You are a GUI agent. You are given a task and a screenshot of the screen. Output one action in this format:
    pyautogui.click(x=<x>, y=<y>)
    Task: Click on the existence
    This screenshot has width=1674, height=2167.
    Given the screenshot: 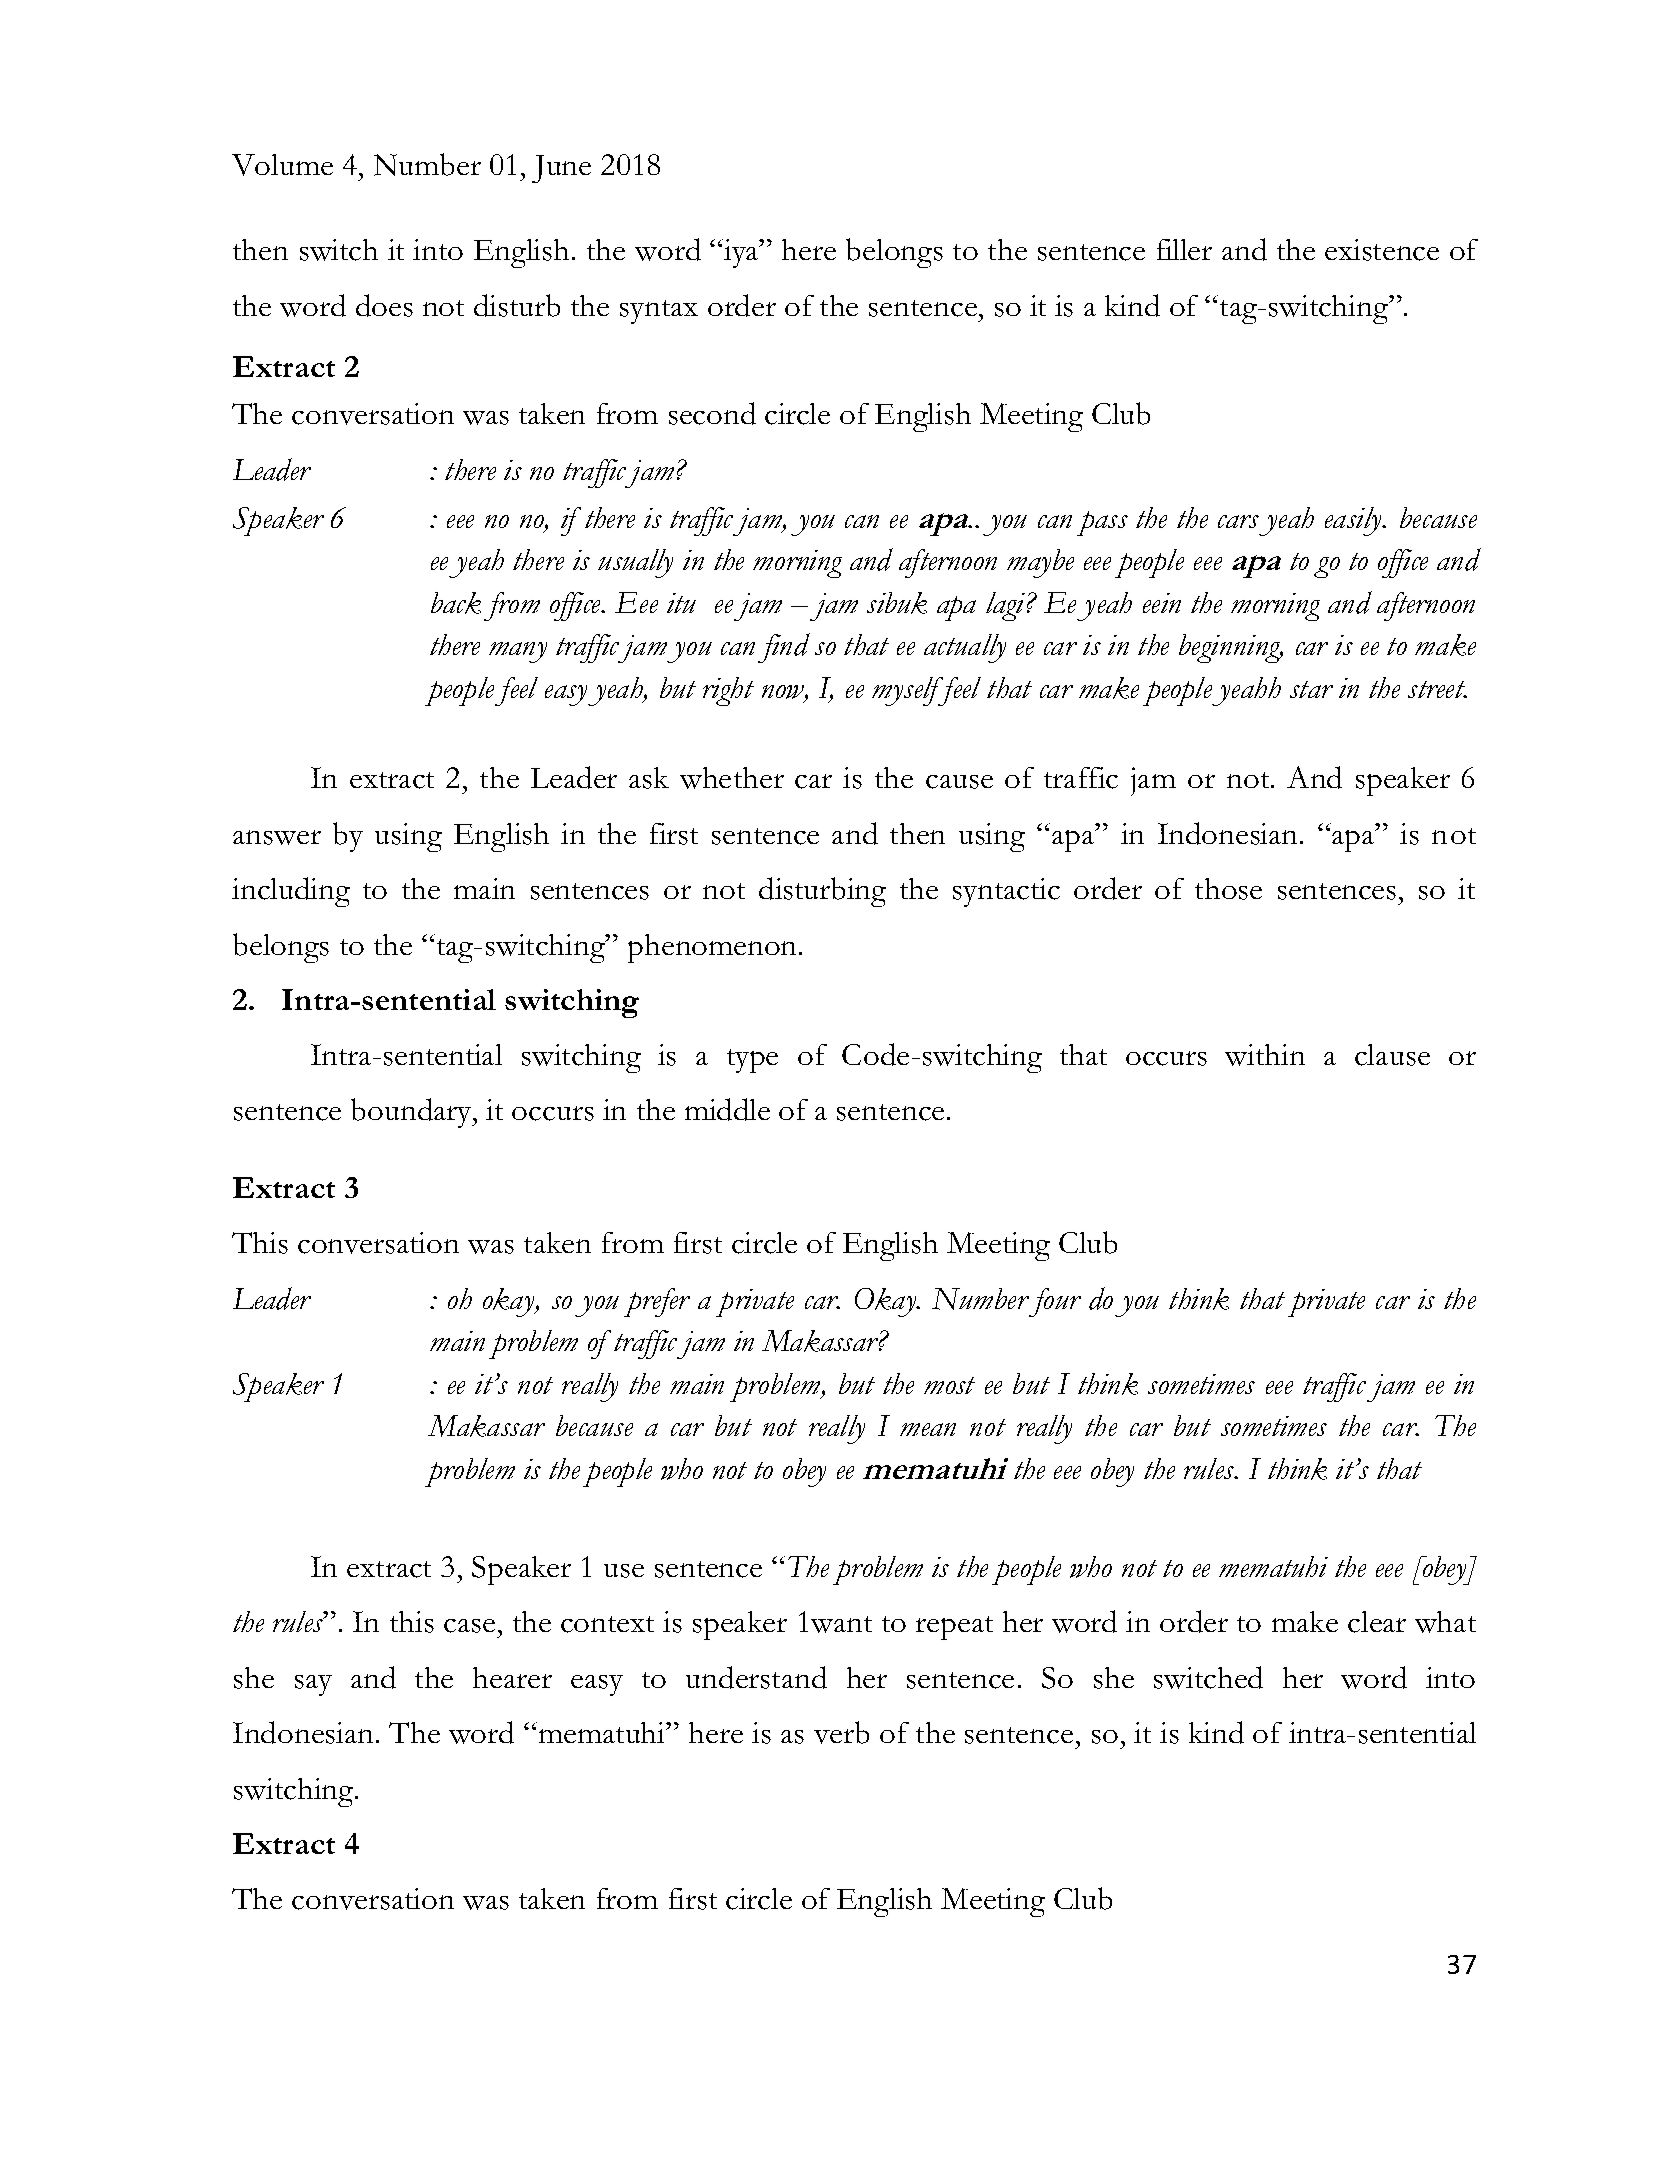 What is the action you would take?
    pyautogui.click(x=1382, y=250)
